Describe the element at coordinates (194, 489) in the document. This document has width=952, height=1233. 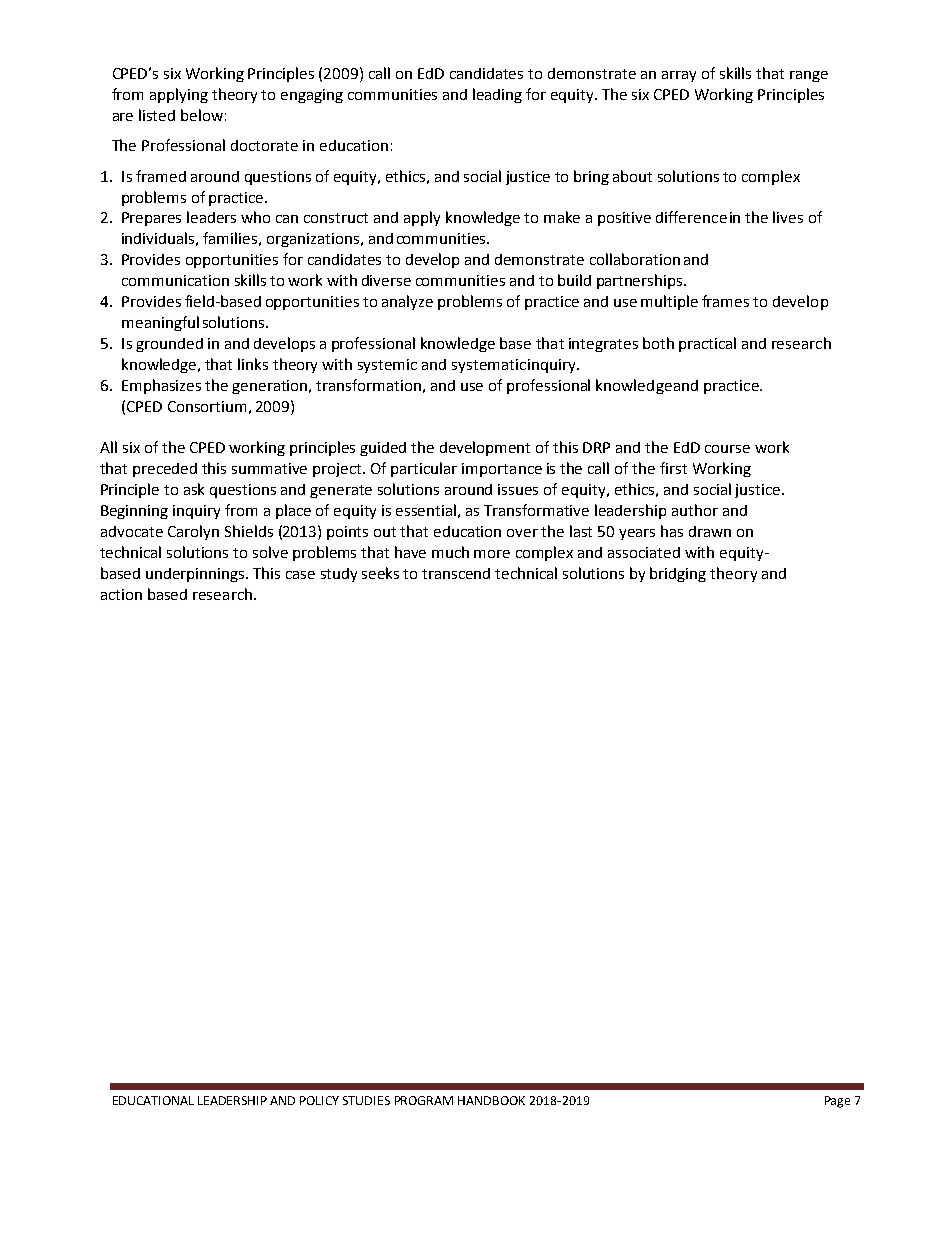
I see `ask` at that location.
